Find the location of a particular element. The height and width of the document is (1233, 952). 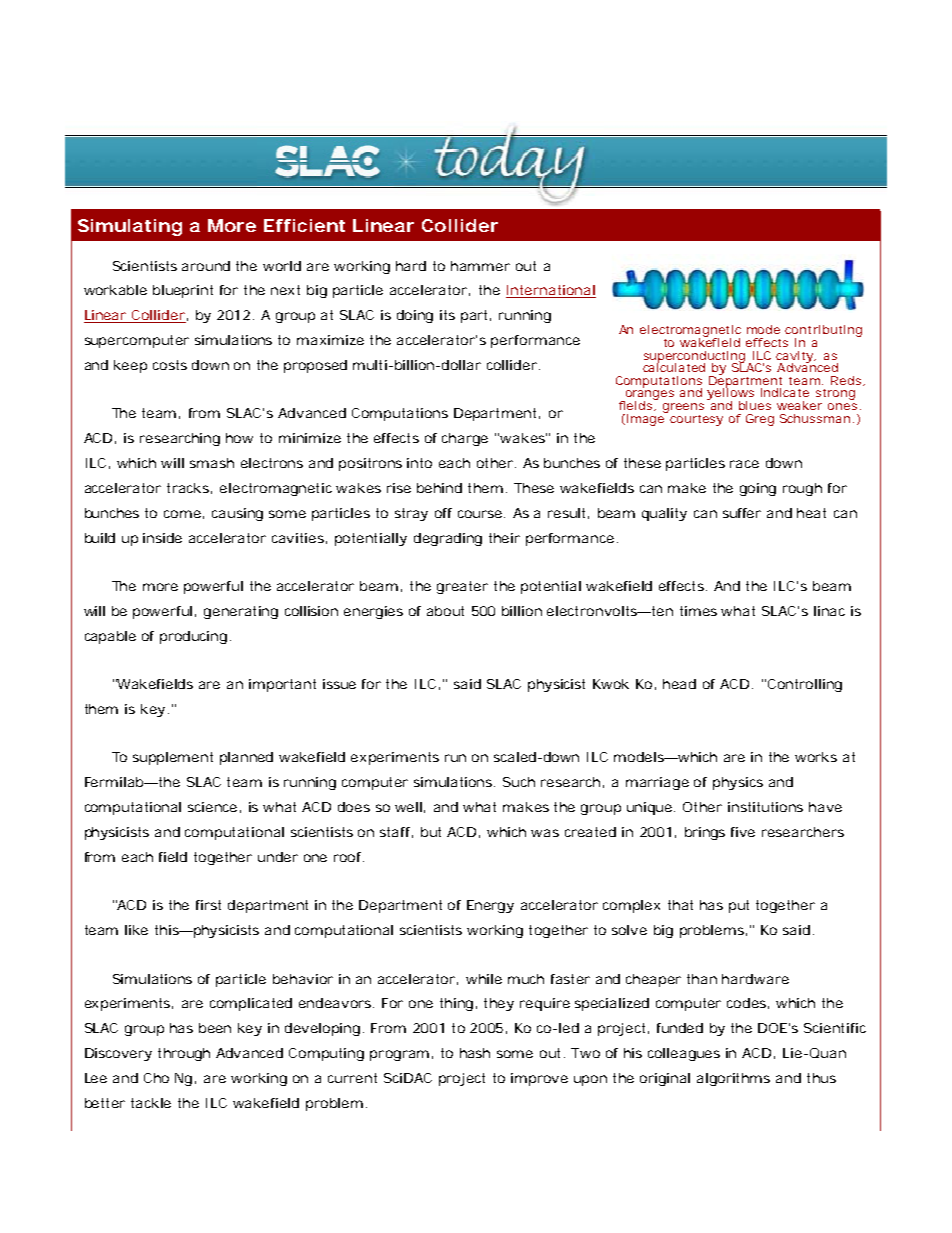

algorithms is located at coordinates (733, 1079).
